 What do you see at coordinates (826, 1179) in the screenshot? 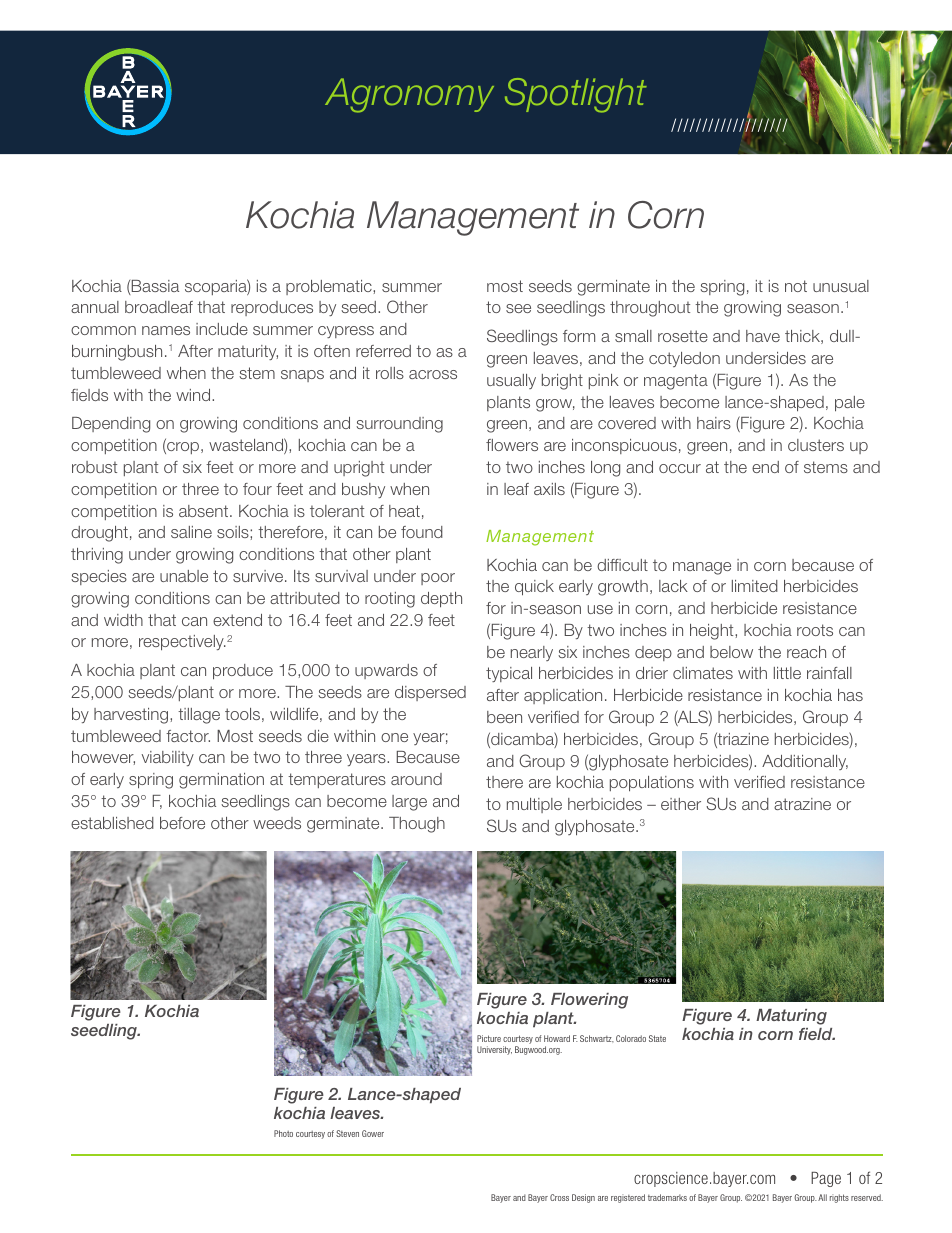
I see `Page` at bounding box center [826, 1179].
